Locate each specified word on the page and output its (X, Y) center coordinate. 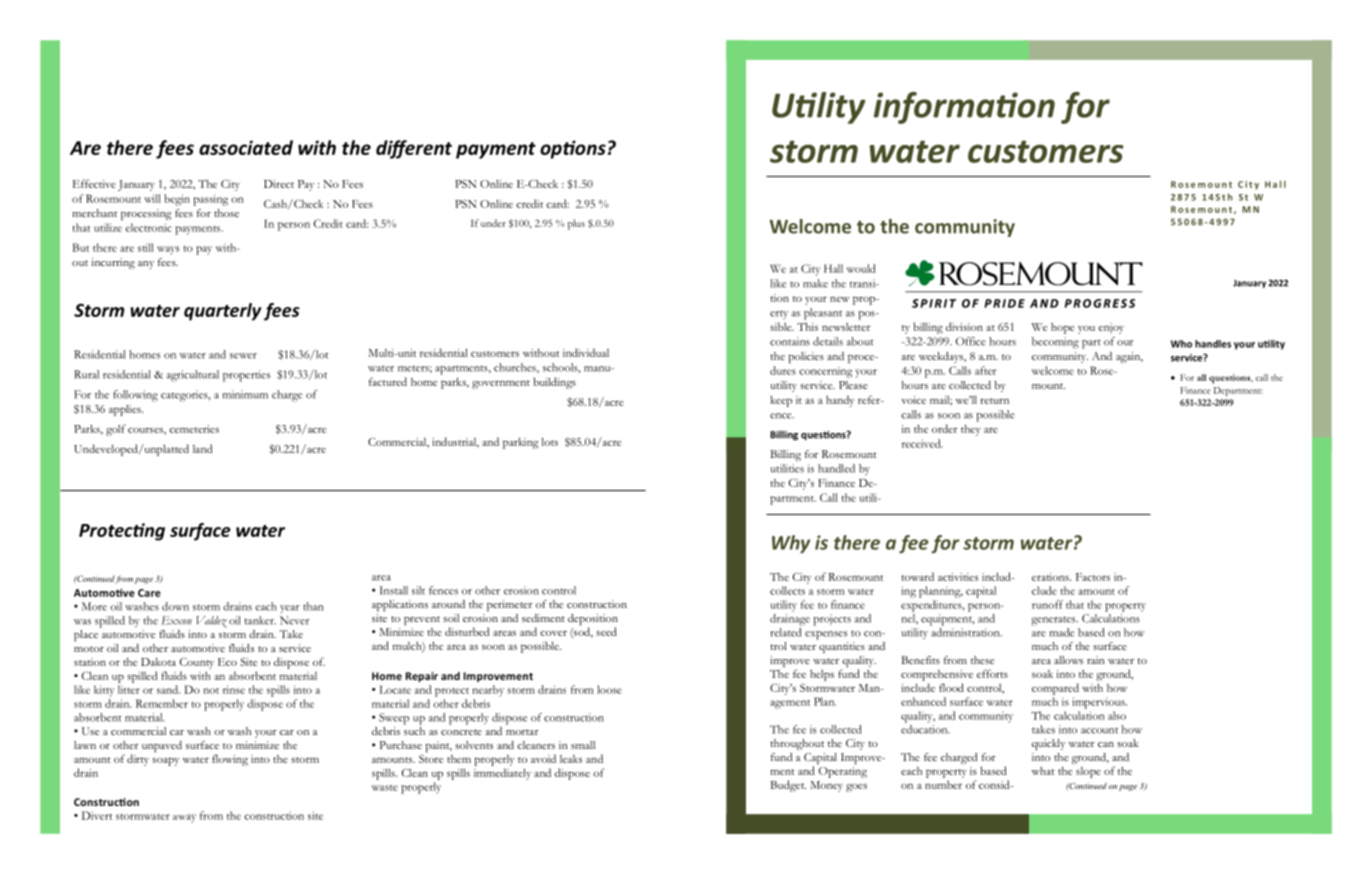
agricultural (193, 376)
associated (246, 147)
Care (149, 593)
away (184, 818)
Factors (1093, 577)
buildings (554, 383)
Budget (788, 786)
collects (787, 590)
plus (576, 224)
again (1129, 357)
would (861, 268)
